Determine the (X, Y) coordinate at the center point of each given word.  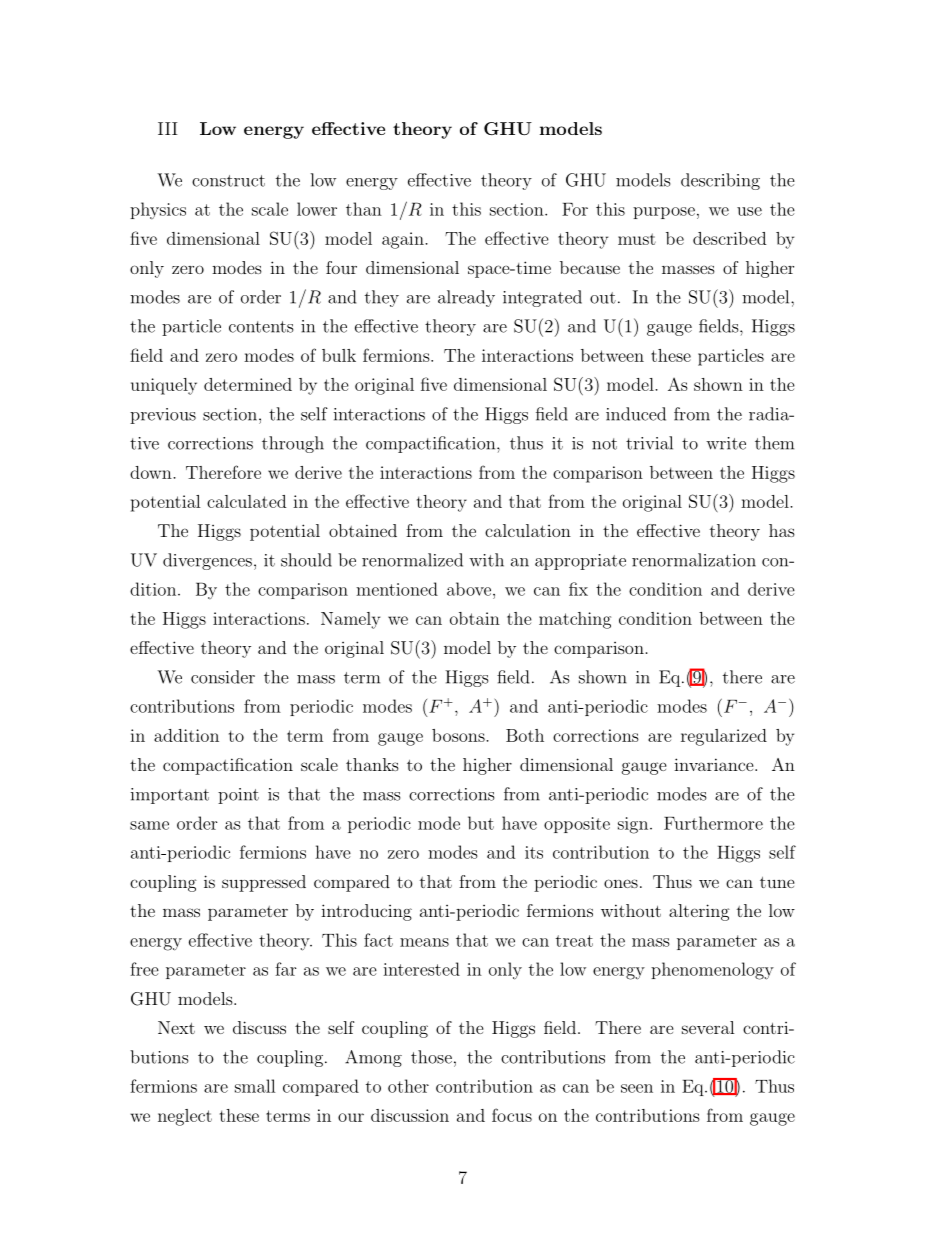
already (466, 298)
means (424, 942)
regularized (724, 737)
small (255, 1086)
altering (699, 912)
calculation (528, 530)
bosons (459, 735)
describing (720, 181)
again (404, 240)
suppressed (264, 883)
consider (223, 677)
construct (228, 181)
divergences (207, 561)
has (782, 530)
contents (261, 327)
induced (636, 414)
